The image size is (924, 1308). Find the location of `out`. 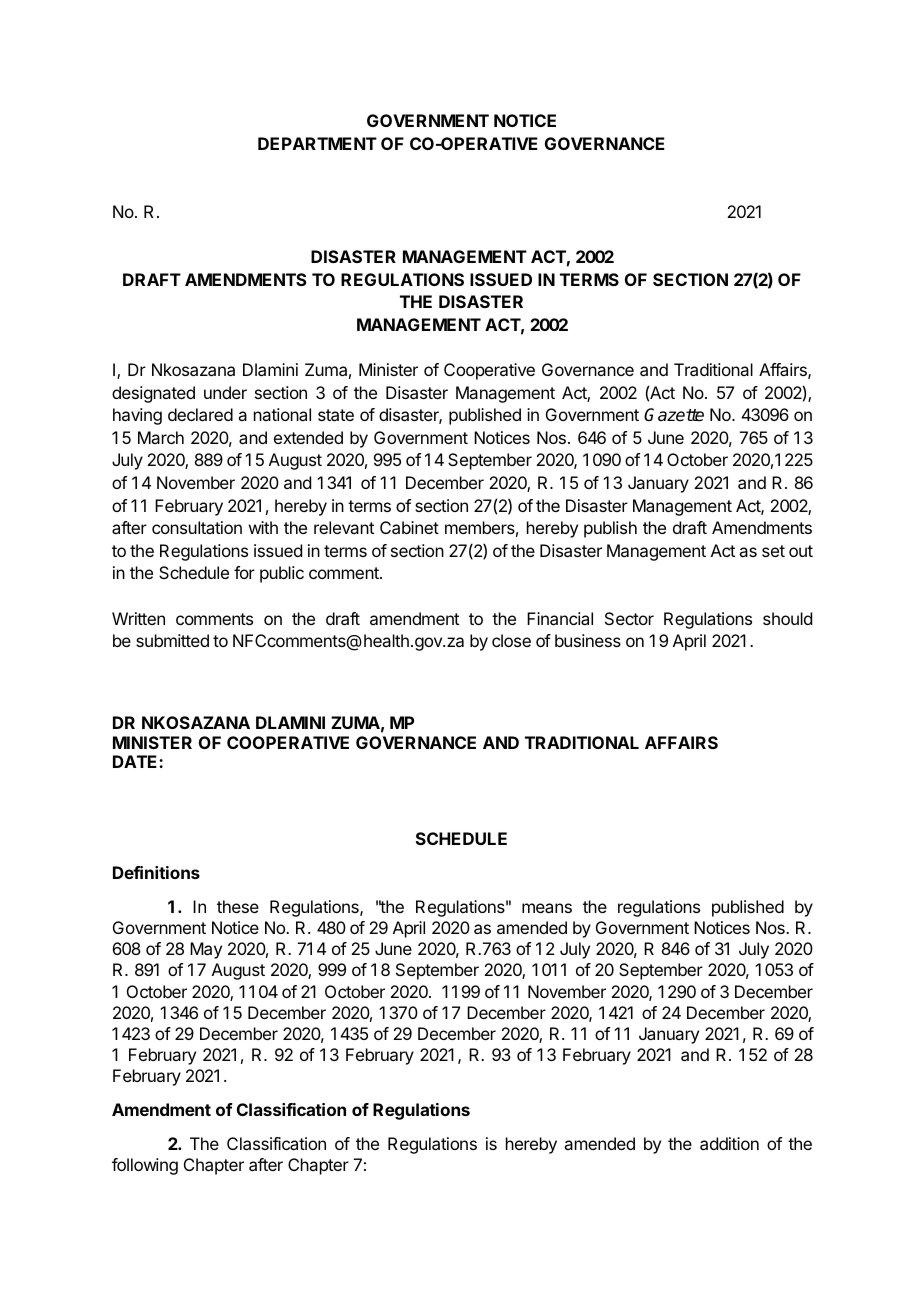

out is located at coordinates (801, 551).
